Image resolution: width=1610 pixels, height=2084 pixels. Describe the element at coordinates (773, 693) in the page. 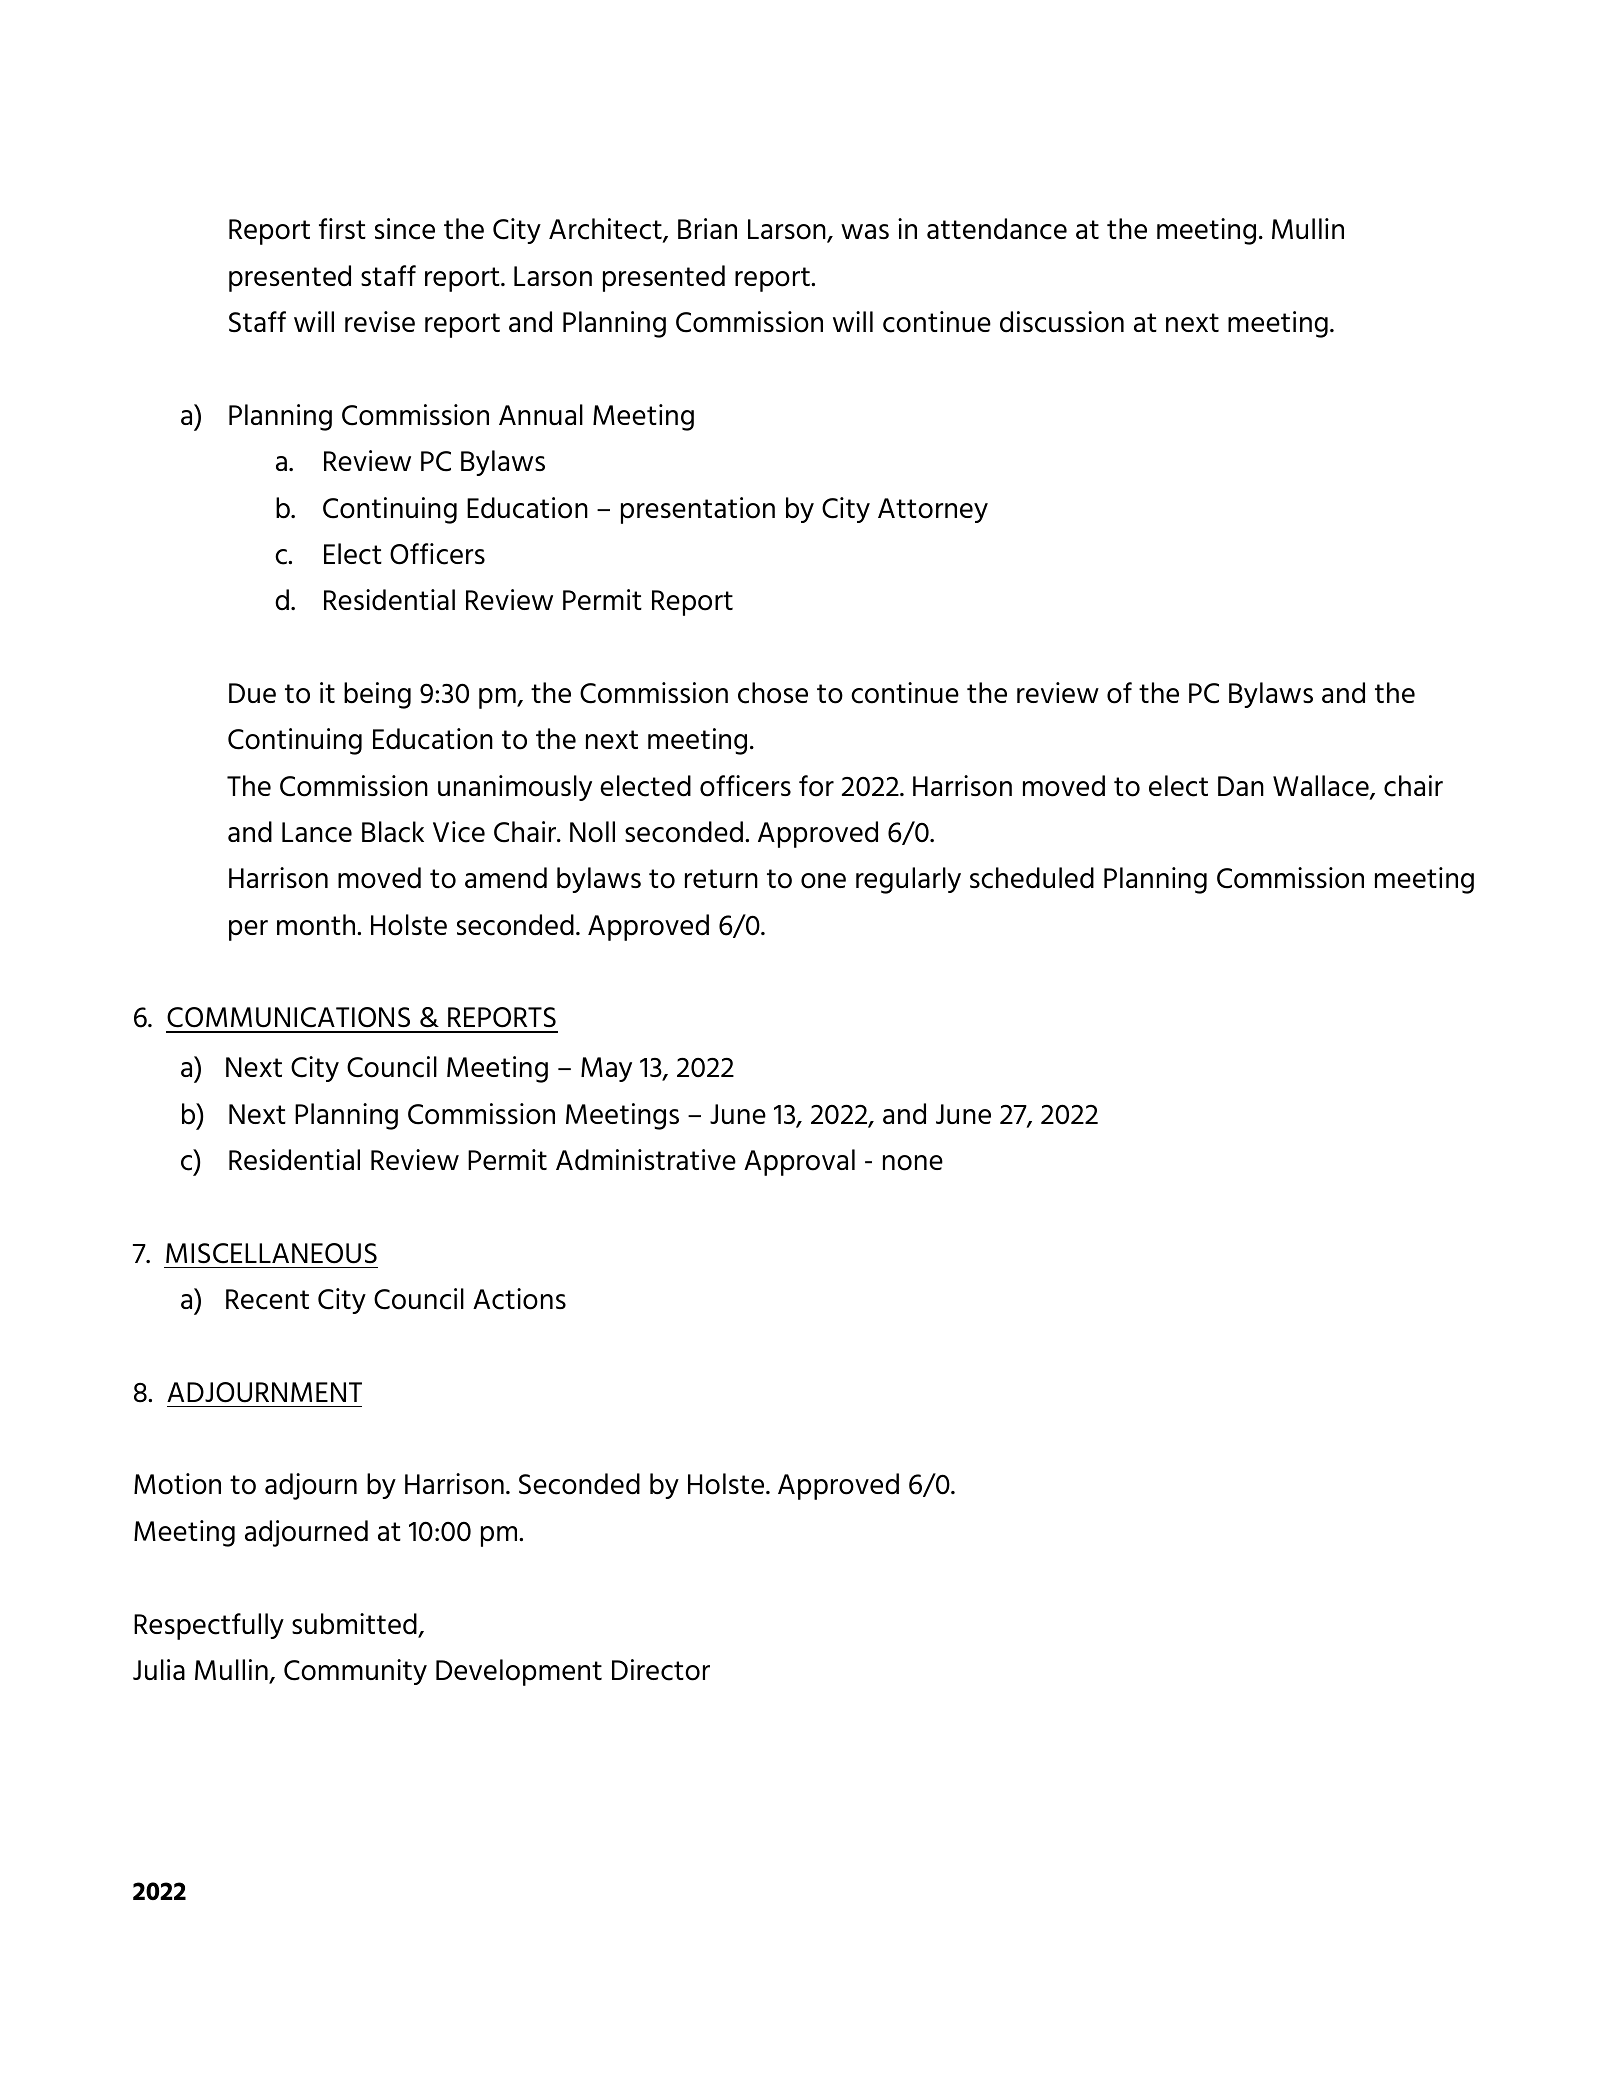

I see `chose` at that location.
